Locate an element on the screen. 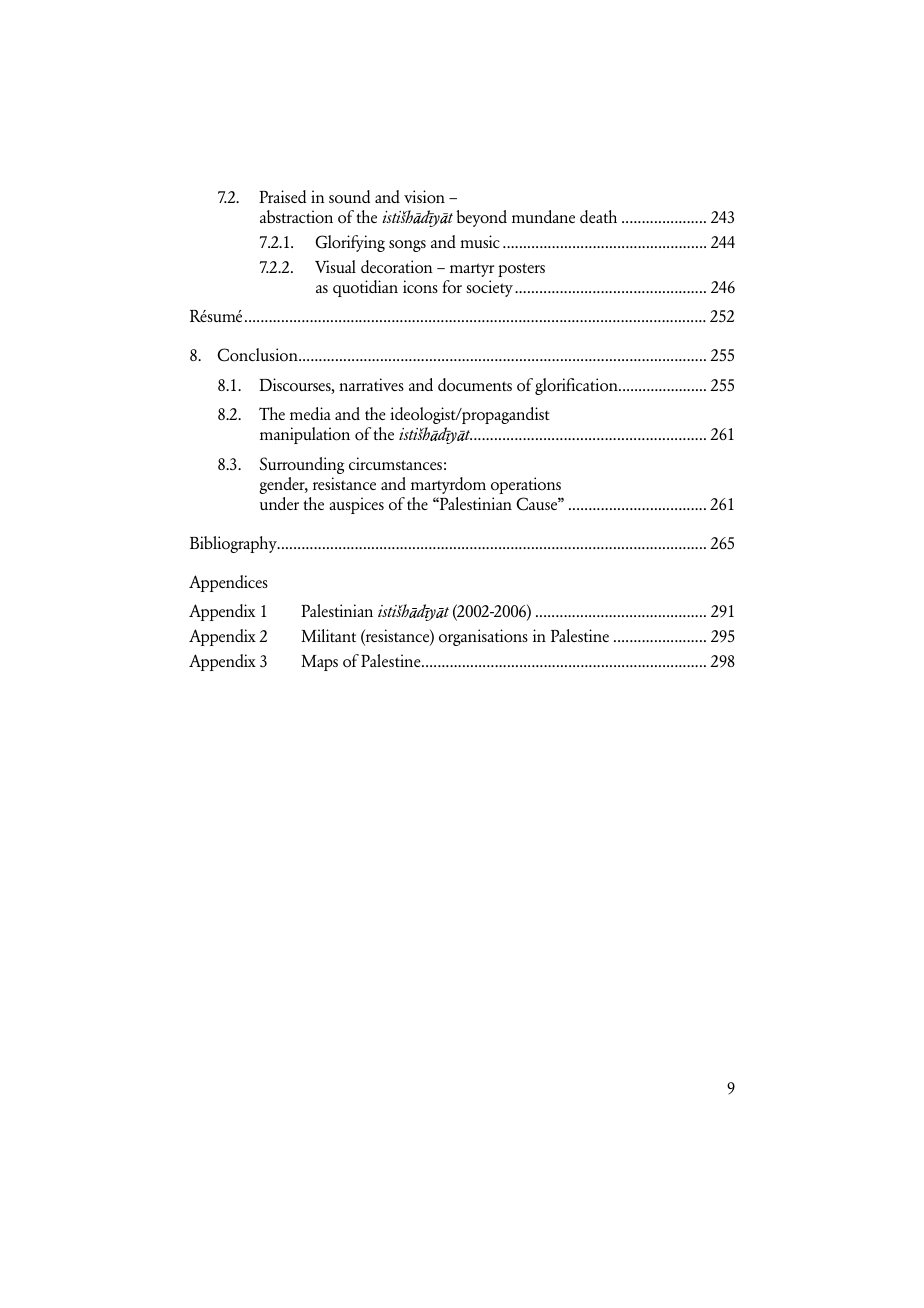 The image size is (924, 1308). auspices is located at coordinates (356, 505).
